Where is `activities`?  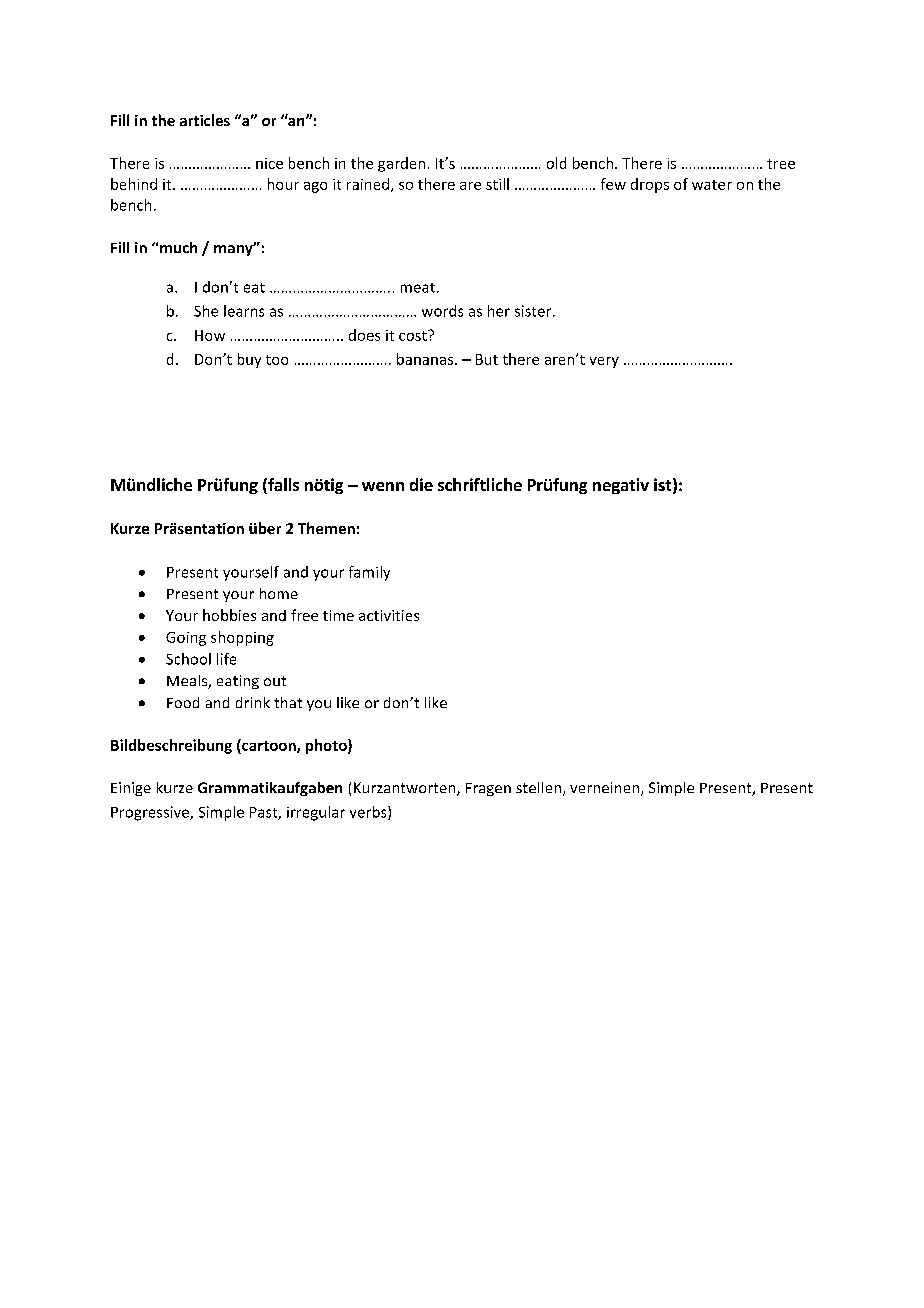
activities is located at coordinates (389, 615).
